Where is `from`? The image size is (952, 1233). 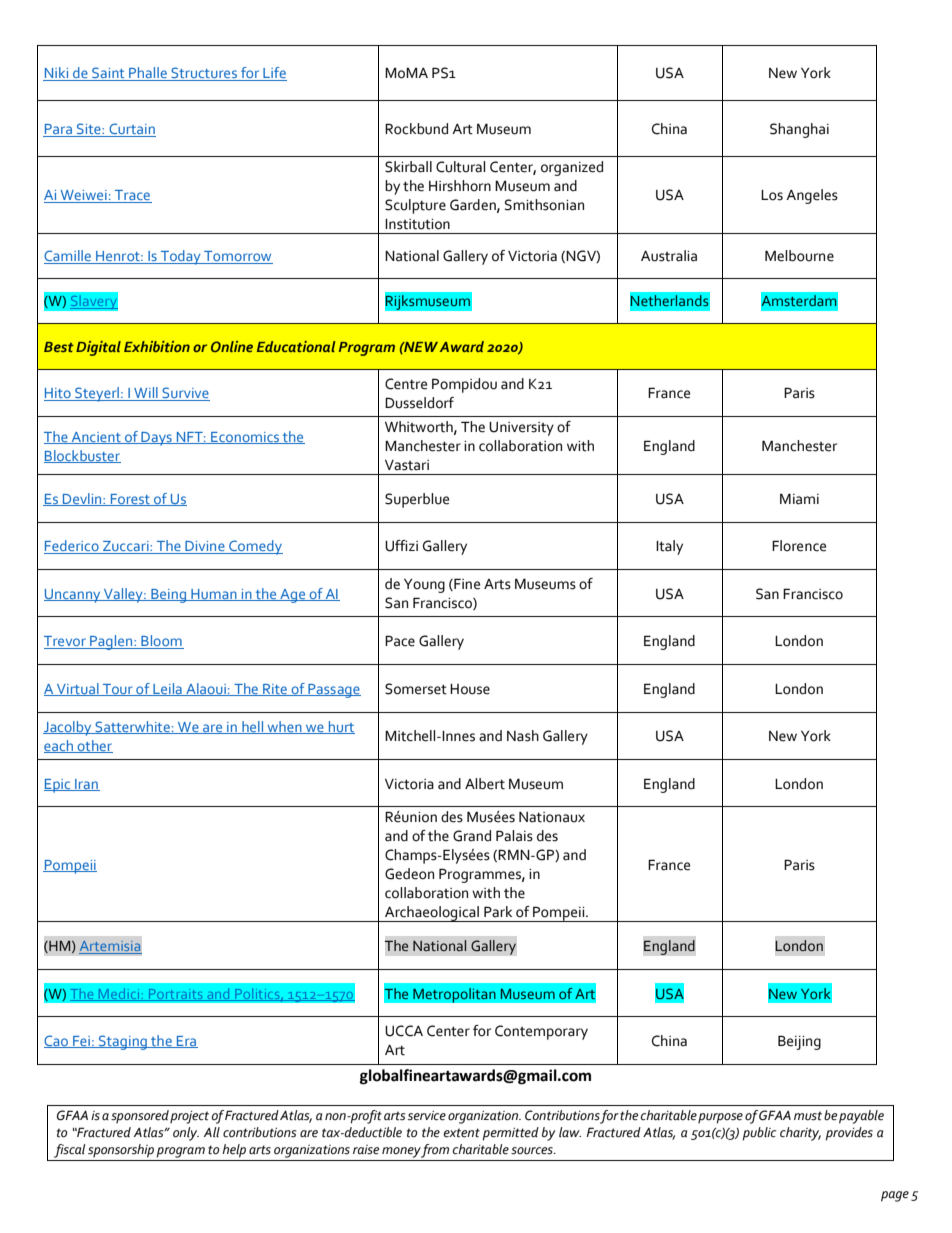 from is located at coordinates (434, 1151).
